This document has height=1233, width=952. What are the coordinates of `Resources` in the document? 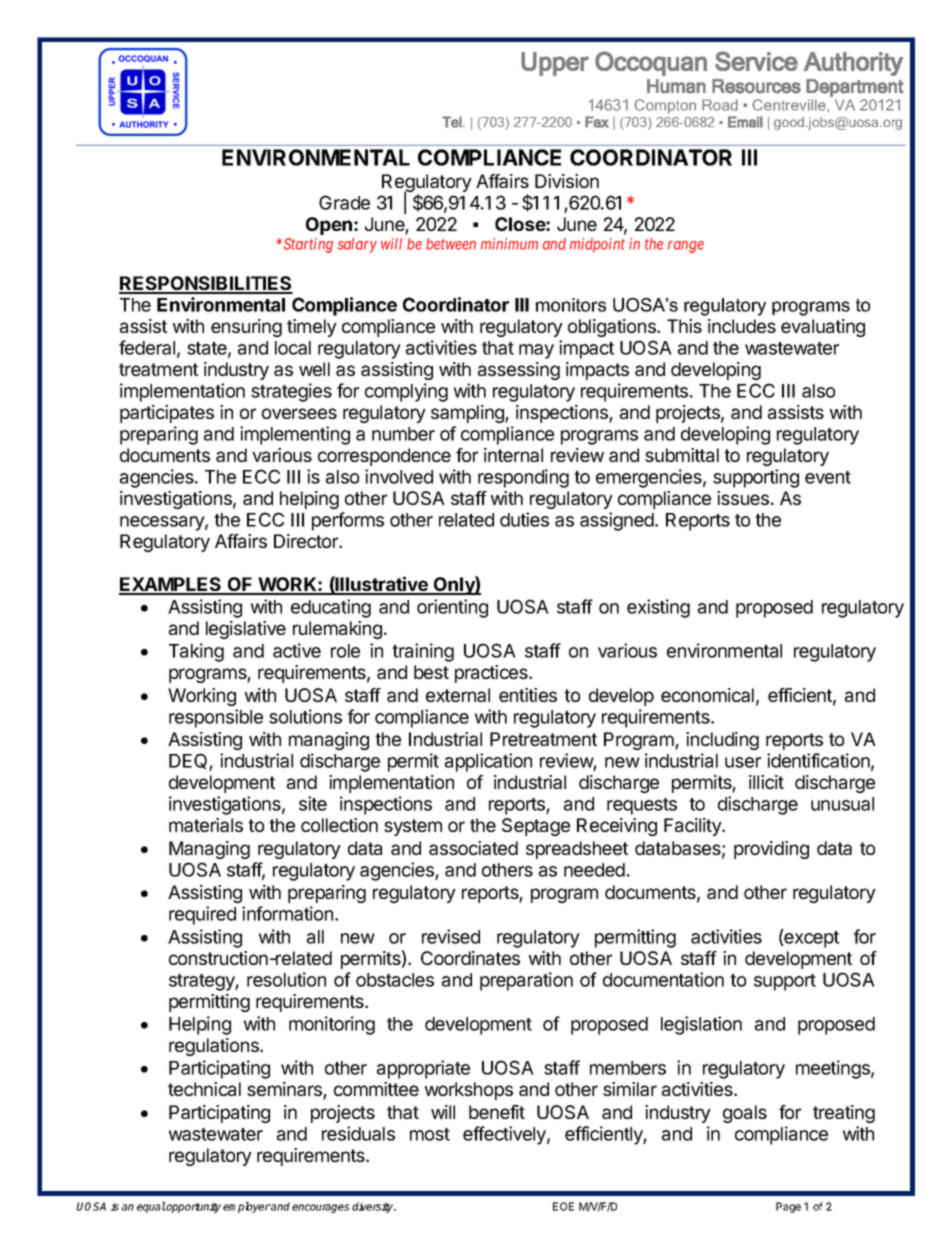 It's located at (756, 86).
